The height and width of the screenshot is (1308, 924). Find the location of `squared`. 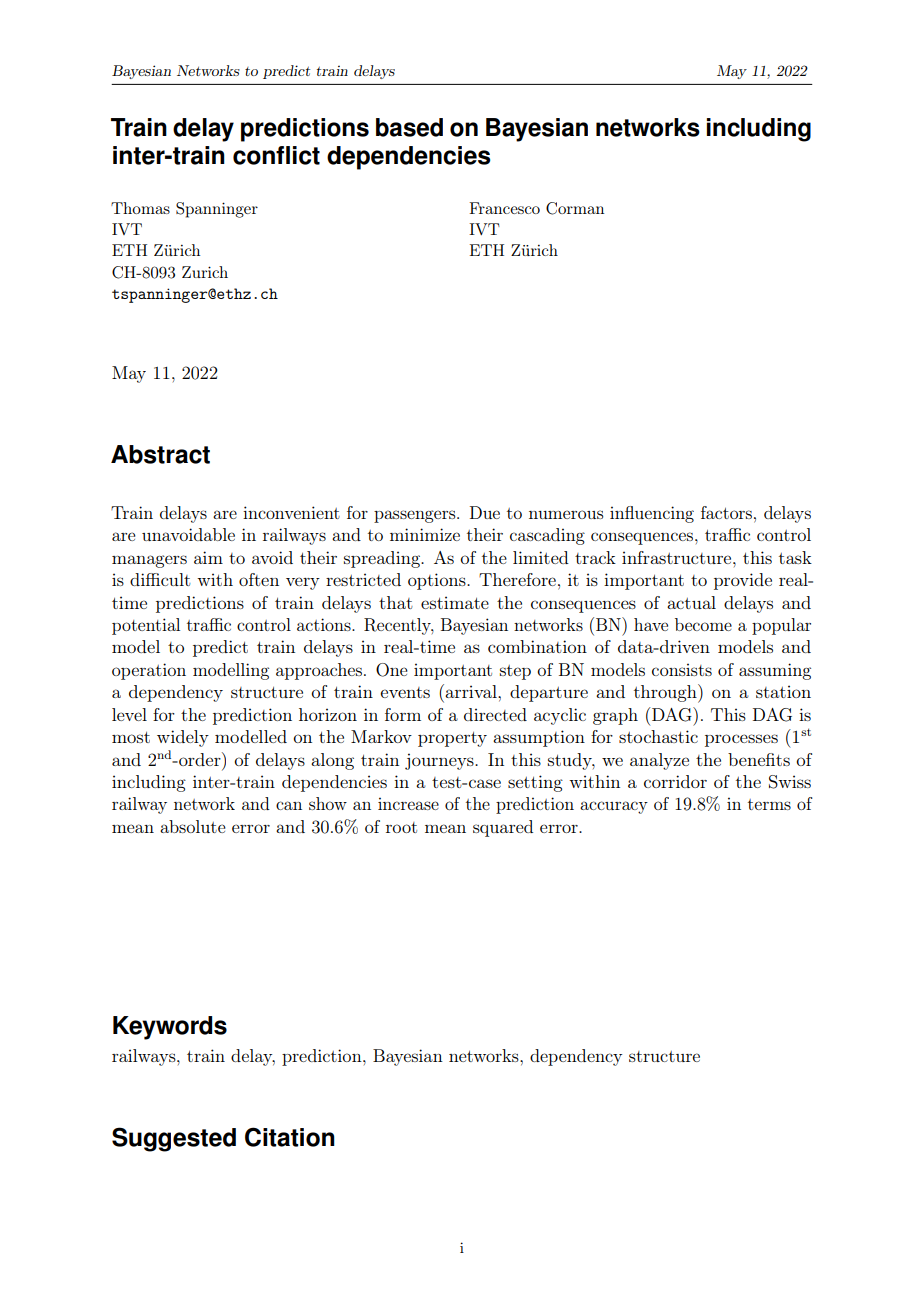

squared is located at coordinates (503, 828).
